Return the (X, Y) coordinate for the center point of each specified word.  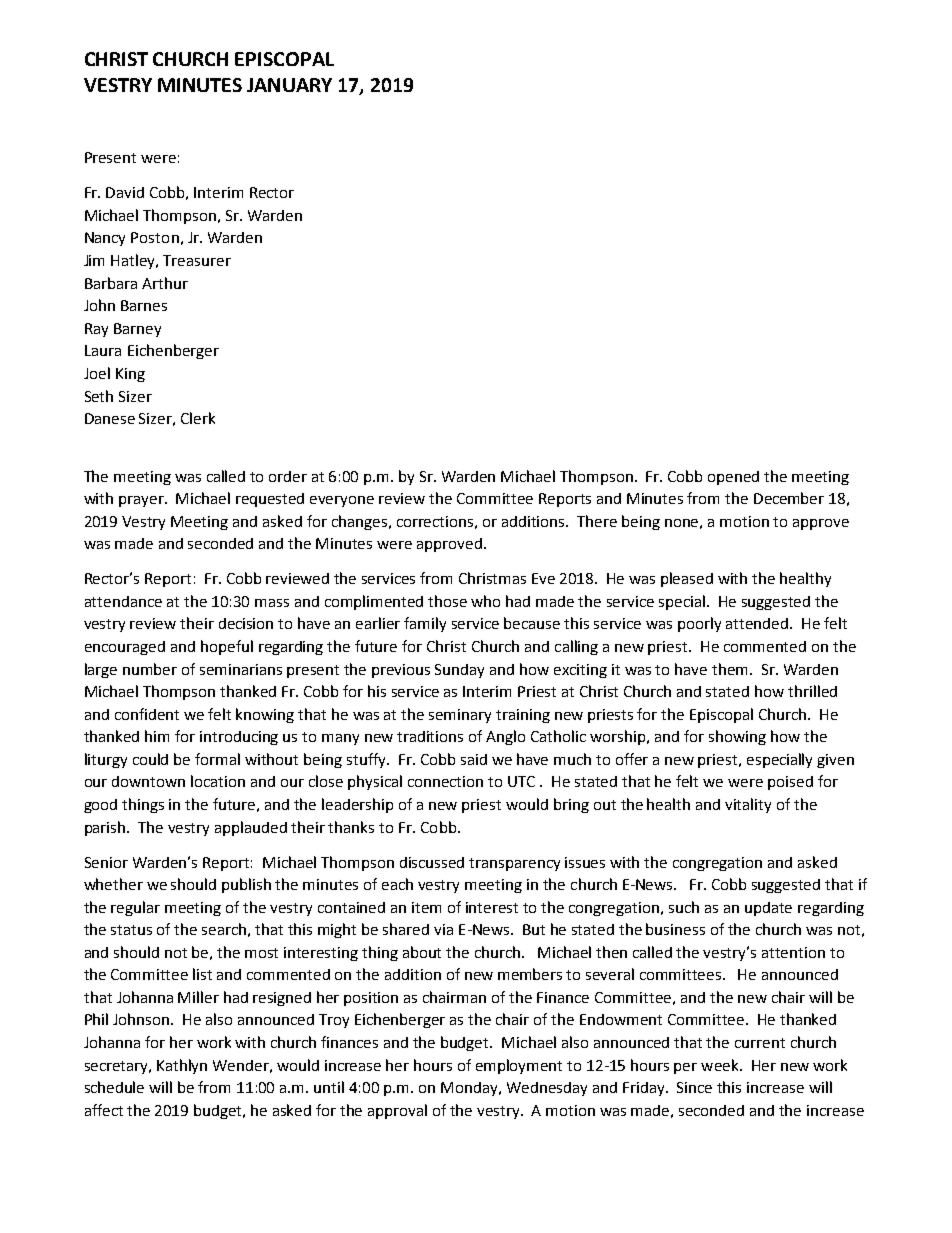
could (150, 759)
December (789, 498)
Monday (471, 1089)
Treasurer (197, 260)
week (721, 1065)
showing (737, 737)
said (474, 759)
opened (733, 478)
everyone (342, 501)
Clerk (198, 418)
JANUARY (289, 85)
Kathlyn (182, 1066)
